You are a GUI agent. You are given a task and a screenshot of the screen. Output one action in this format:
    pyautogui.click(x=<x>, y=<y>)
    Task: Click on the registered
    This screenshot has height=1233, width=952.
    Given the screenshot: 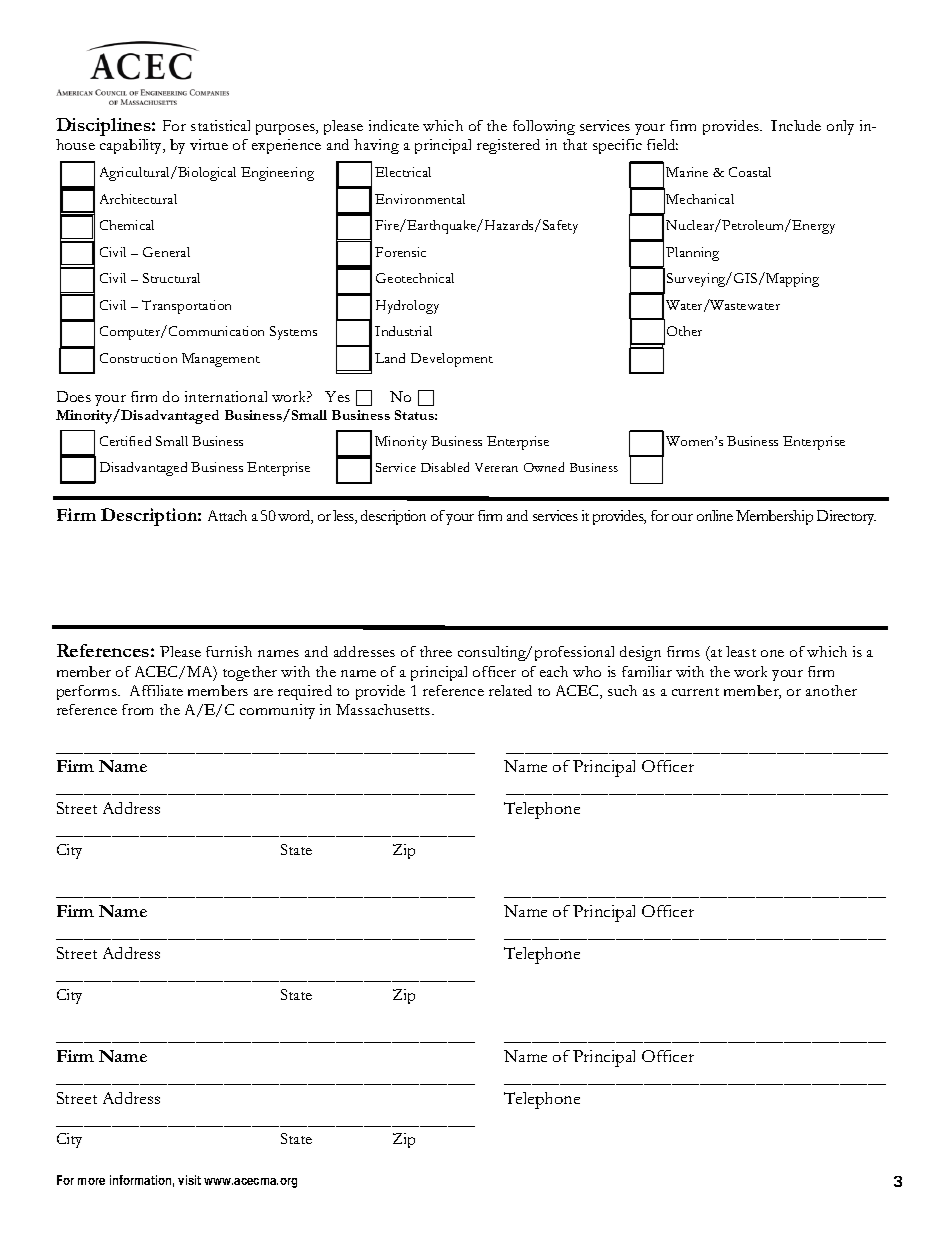 What is the action you would take?
    pyautogui.click(x=508, y=146)
